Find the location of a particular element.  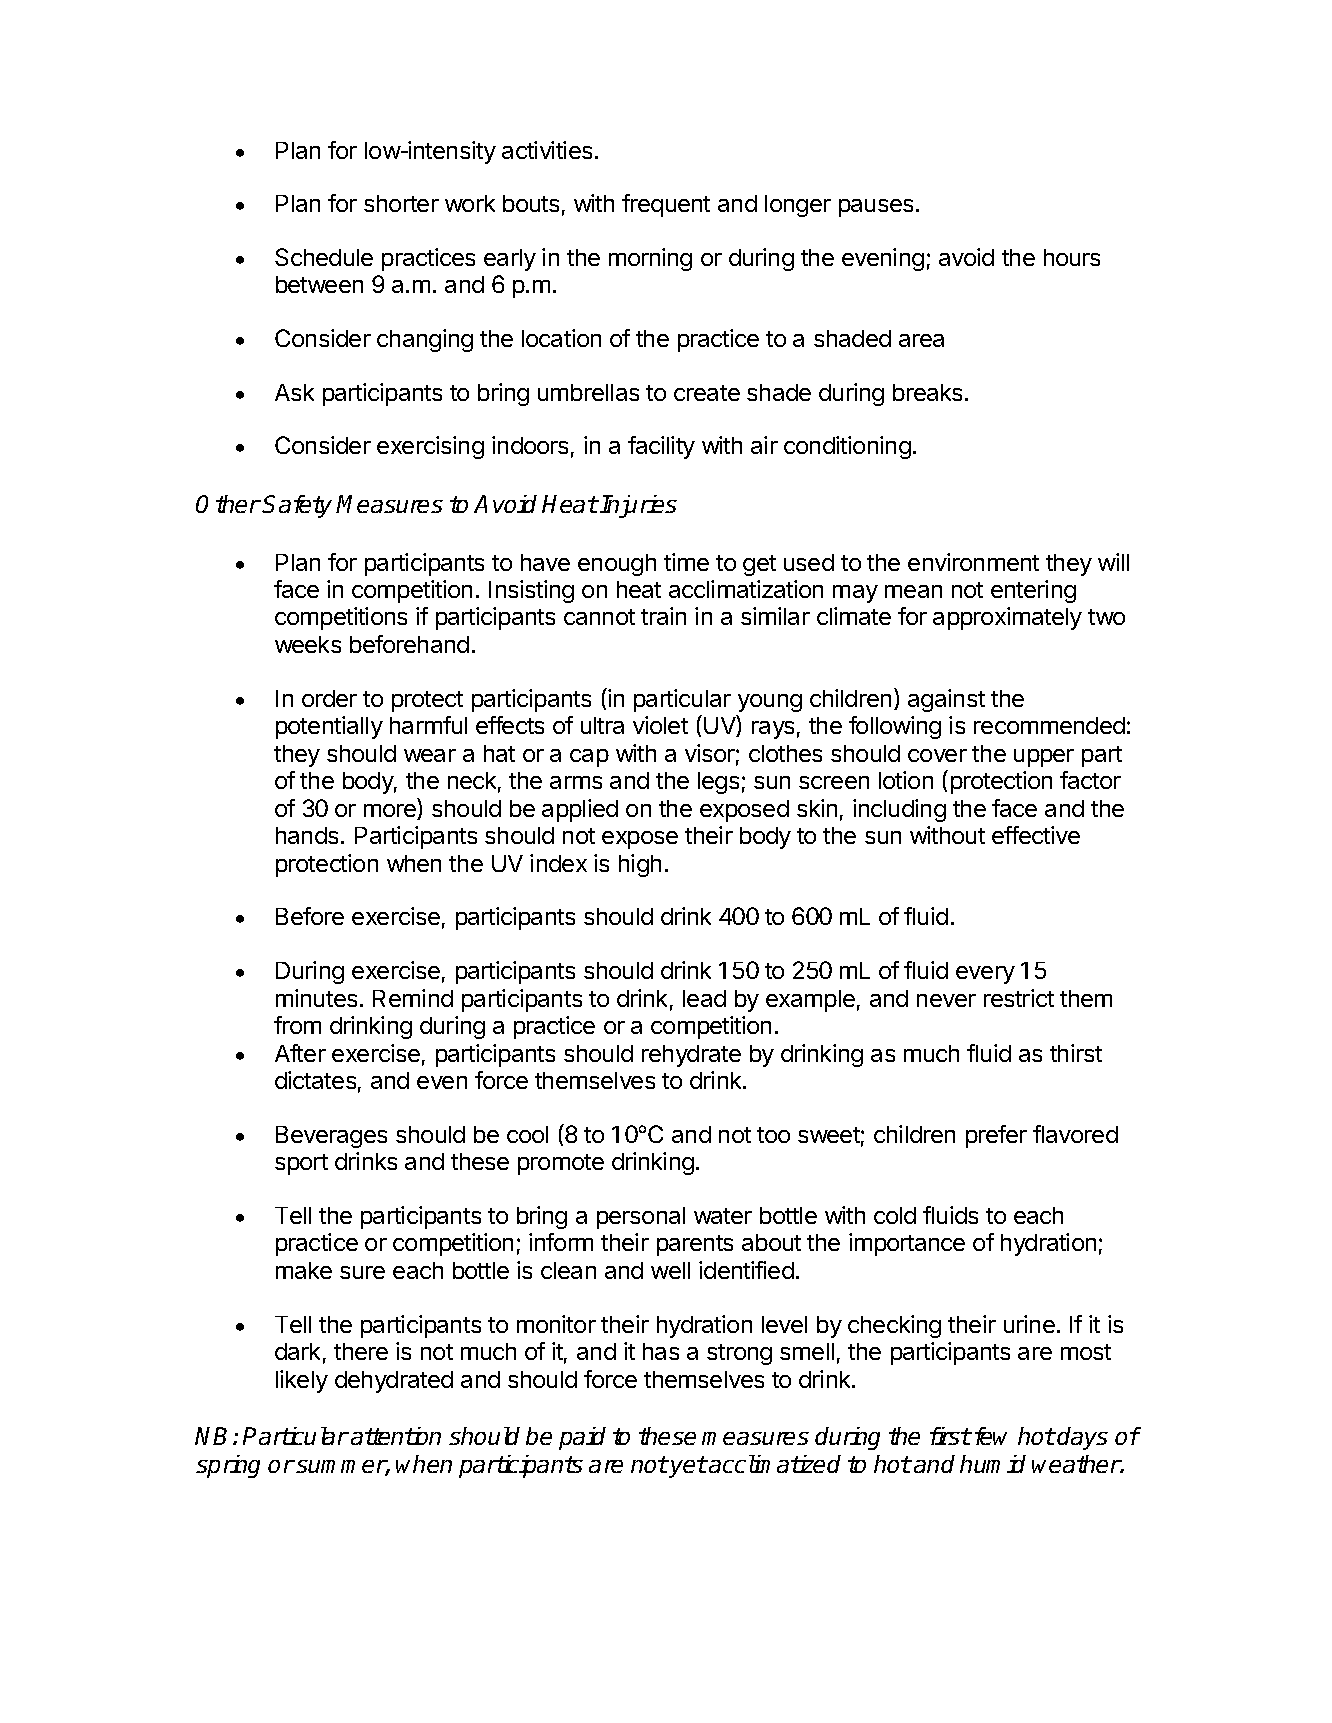

prefer is located at coordinates (996, 1136).
